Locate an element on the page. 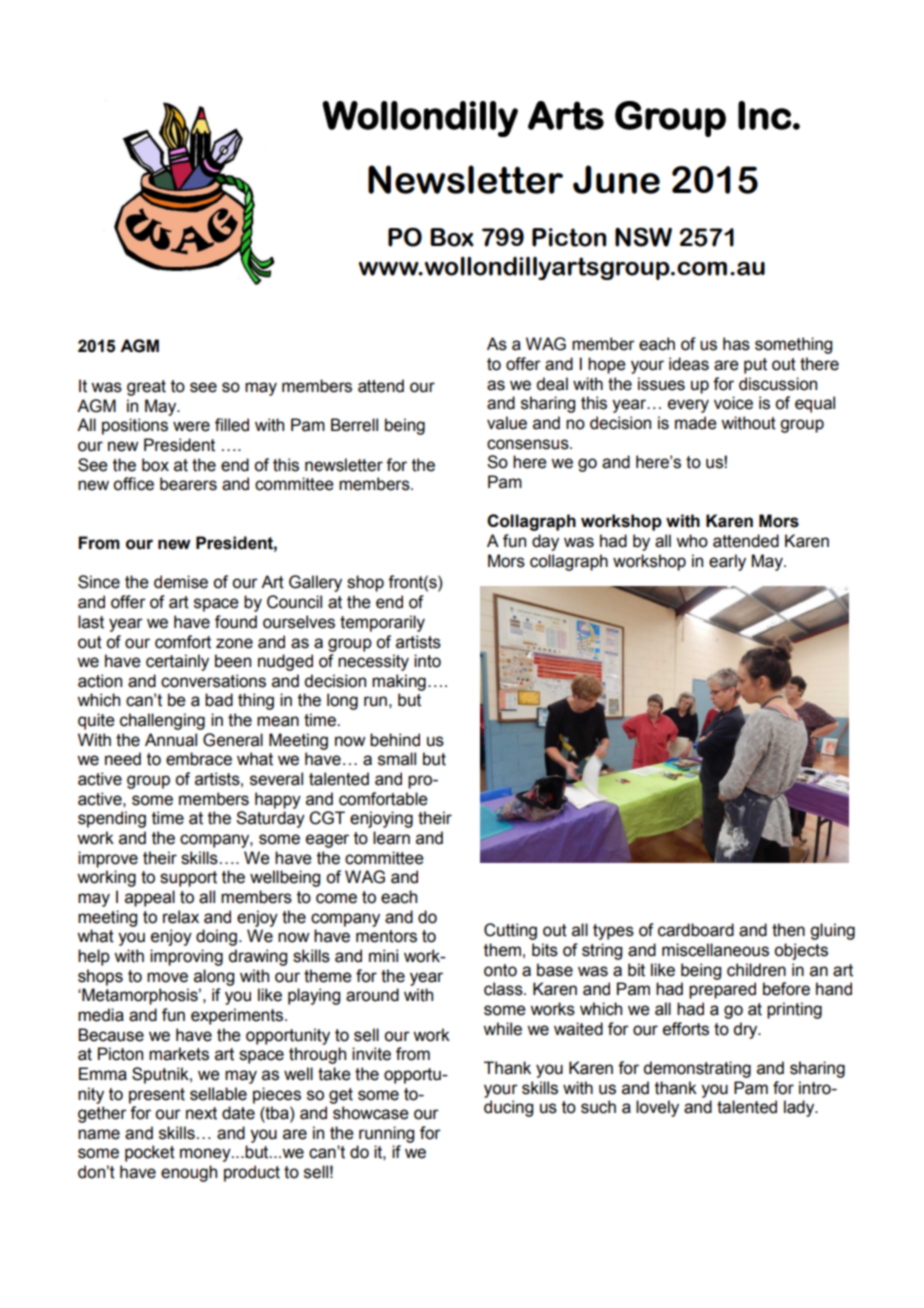 This page has height=1308, width=924. into is located at coordinates (427, 661).
